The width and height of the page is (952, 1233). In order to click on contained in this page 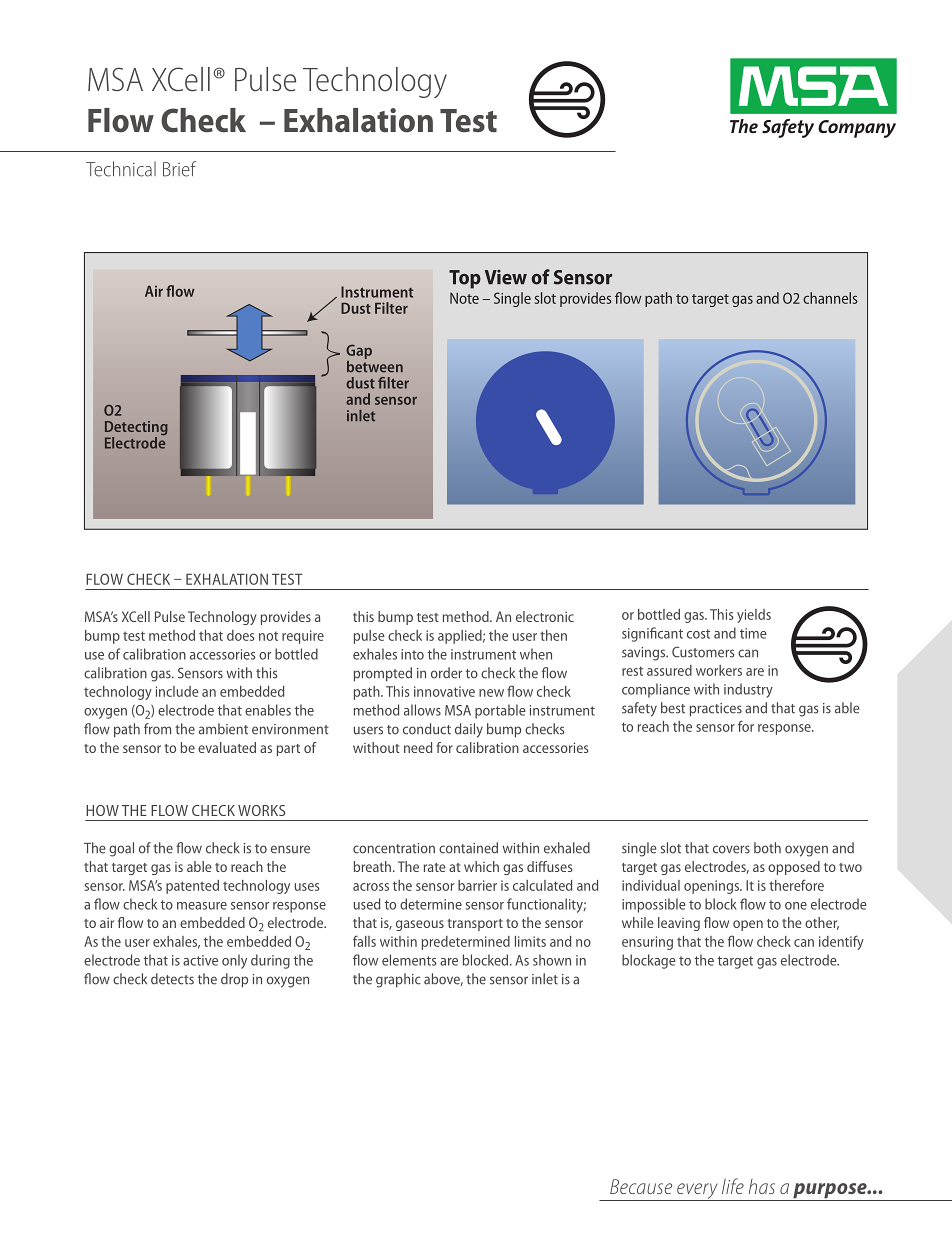, I will do `click(468, 848)`.
